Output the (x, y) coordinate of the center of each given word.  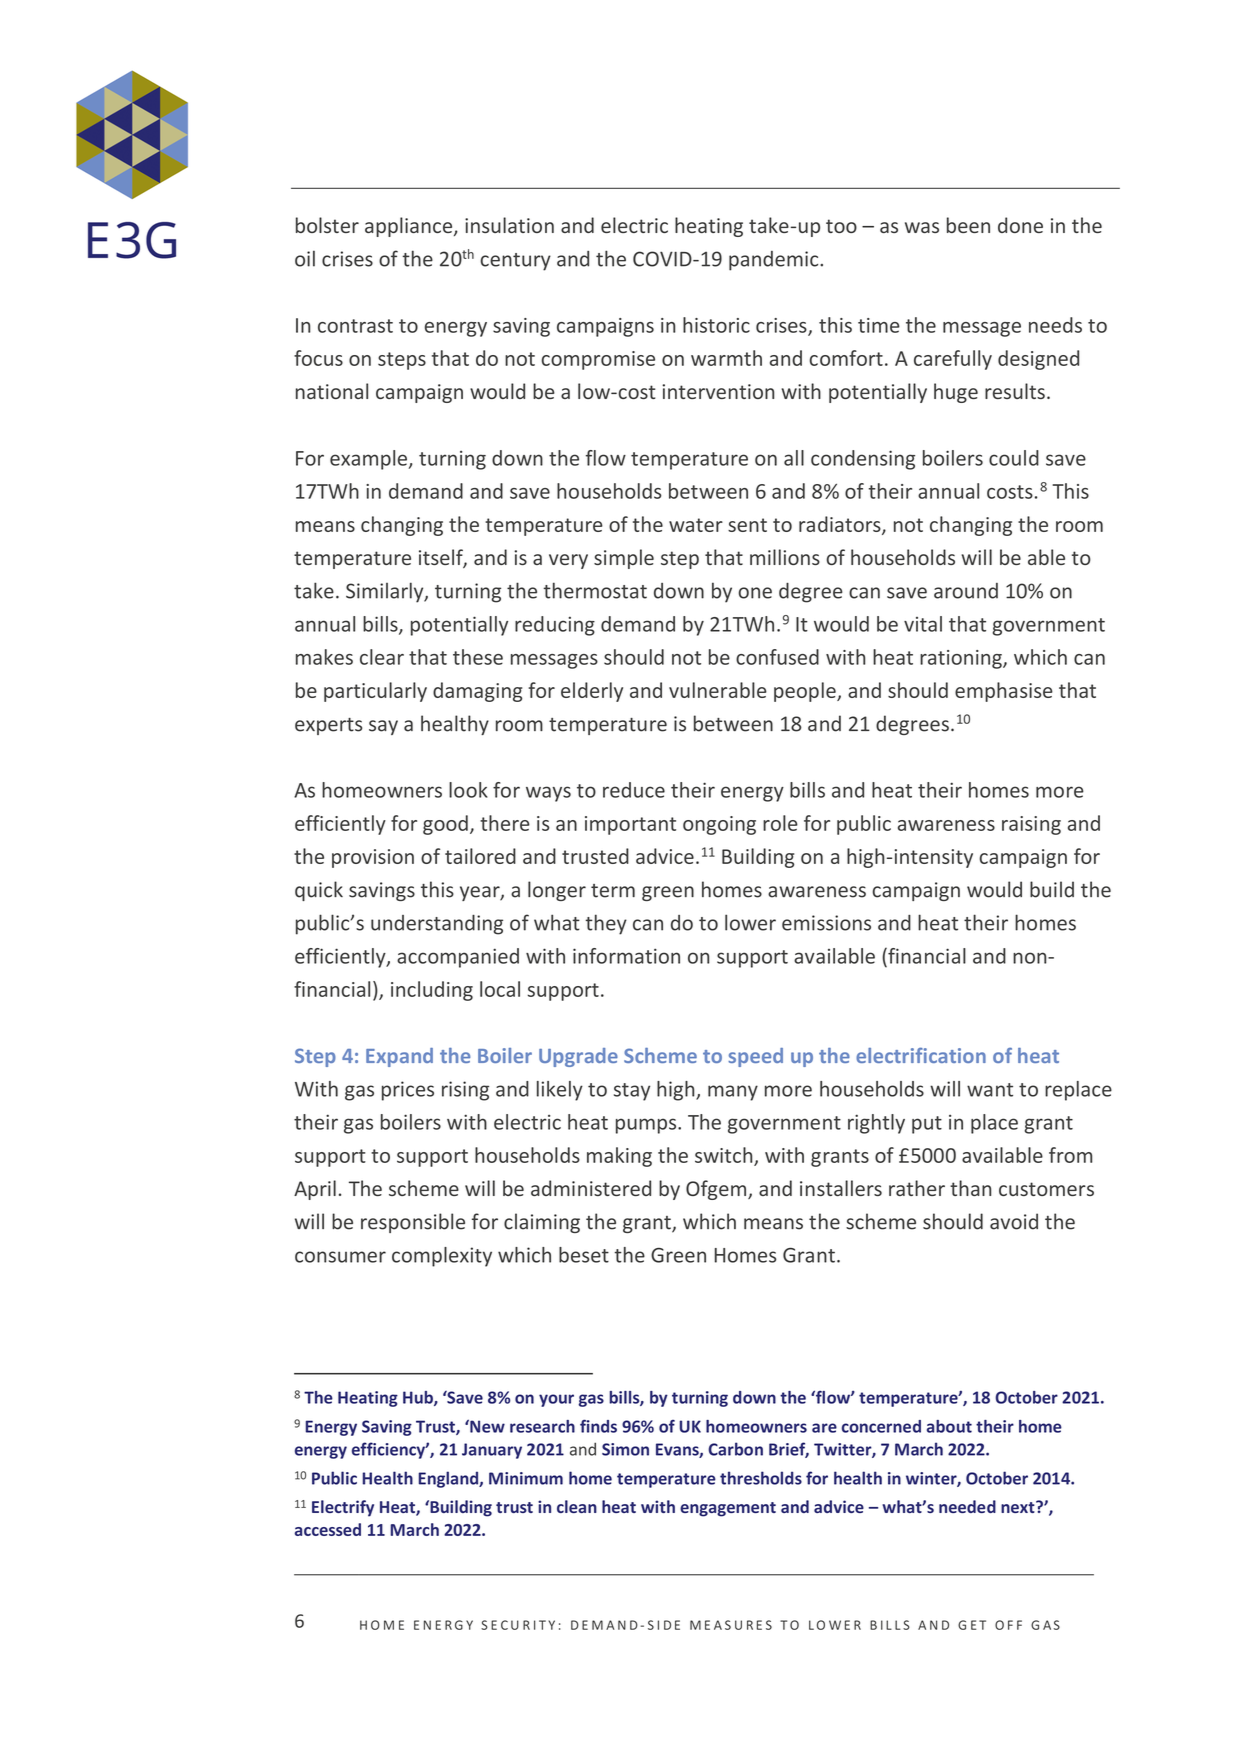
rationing (962, 659)
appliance (410, 227)
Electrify (343, 1508)
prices (408, 1091)
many (733, 1093)
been (968, 225)
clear (382, 657)
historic (716, 325)
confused (777, 657)
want (990, 1090)
